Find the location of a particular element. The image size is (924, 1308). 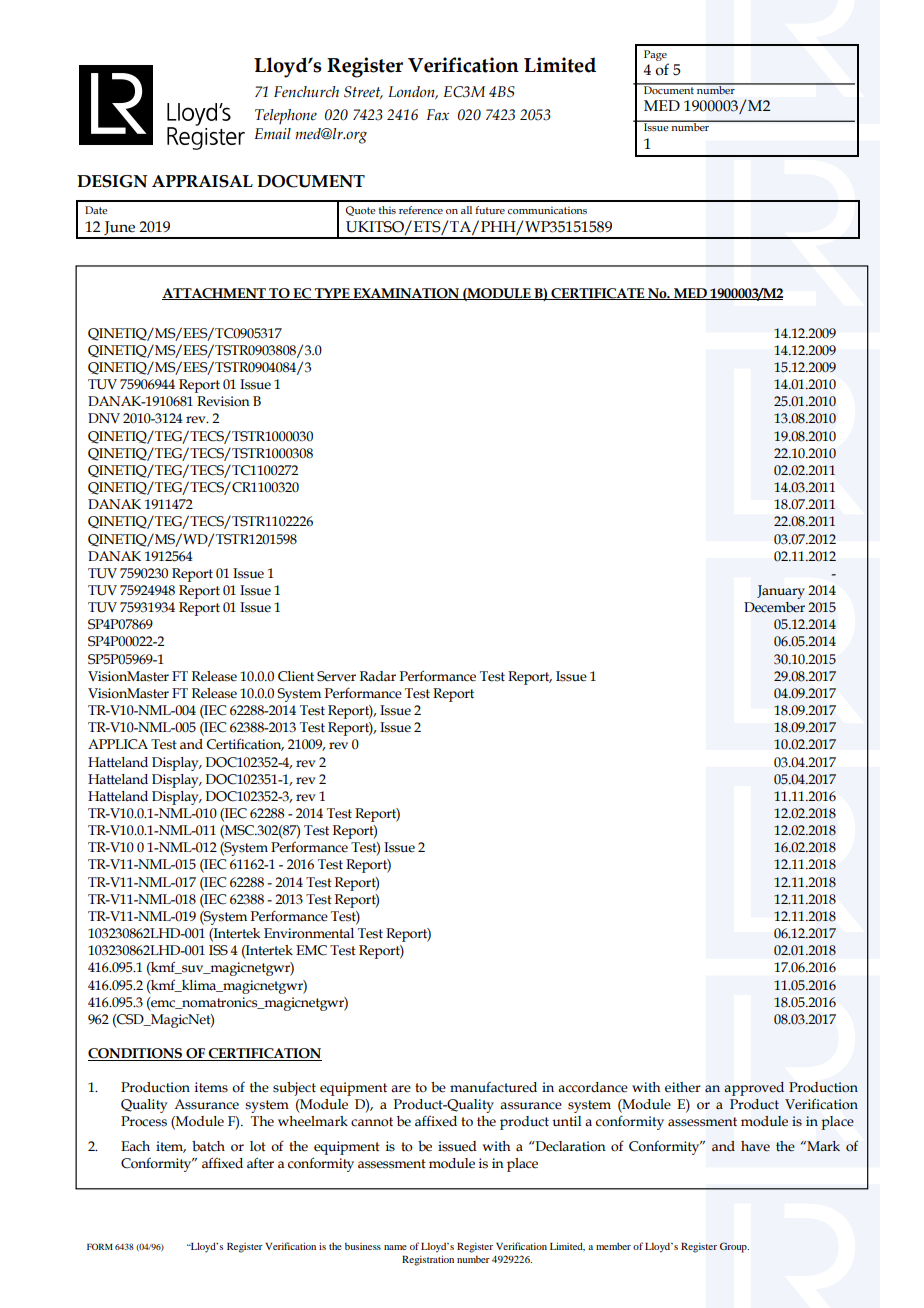

Page is located at coordinates (655, 55).
